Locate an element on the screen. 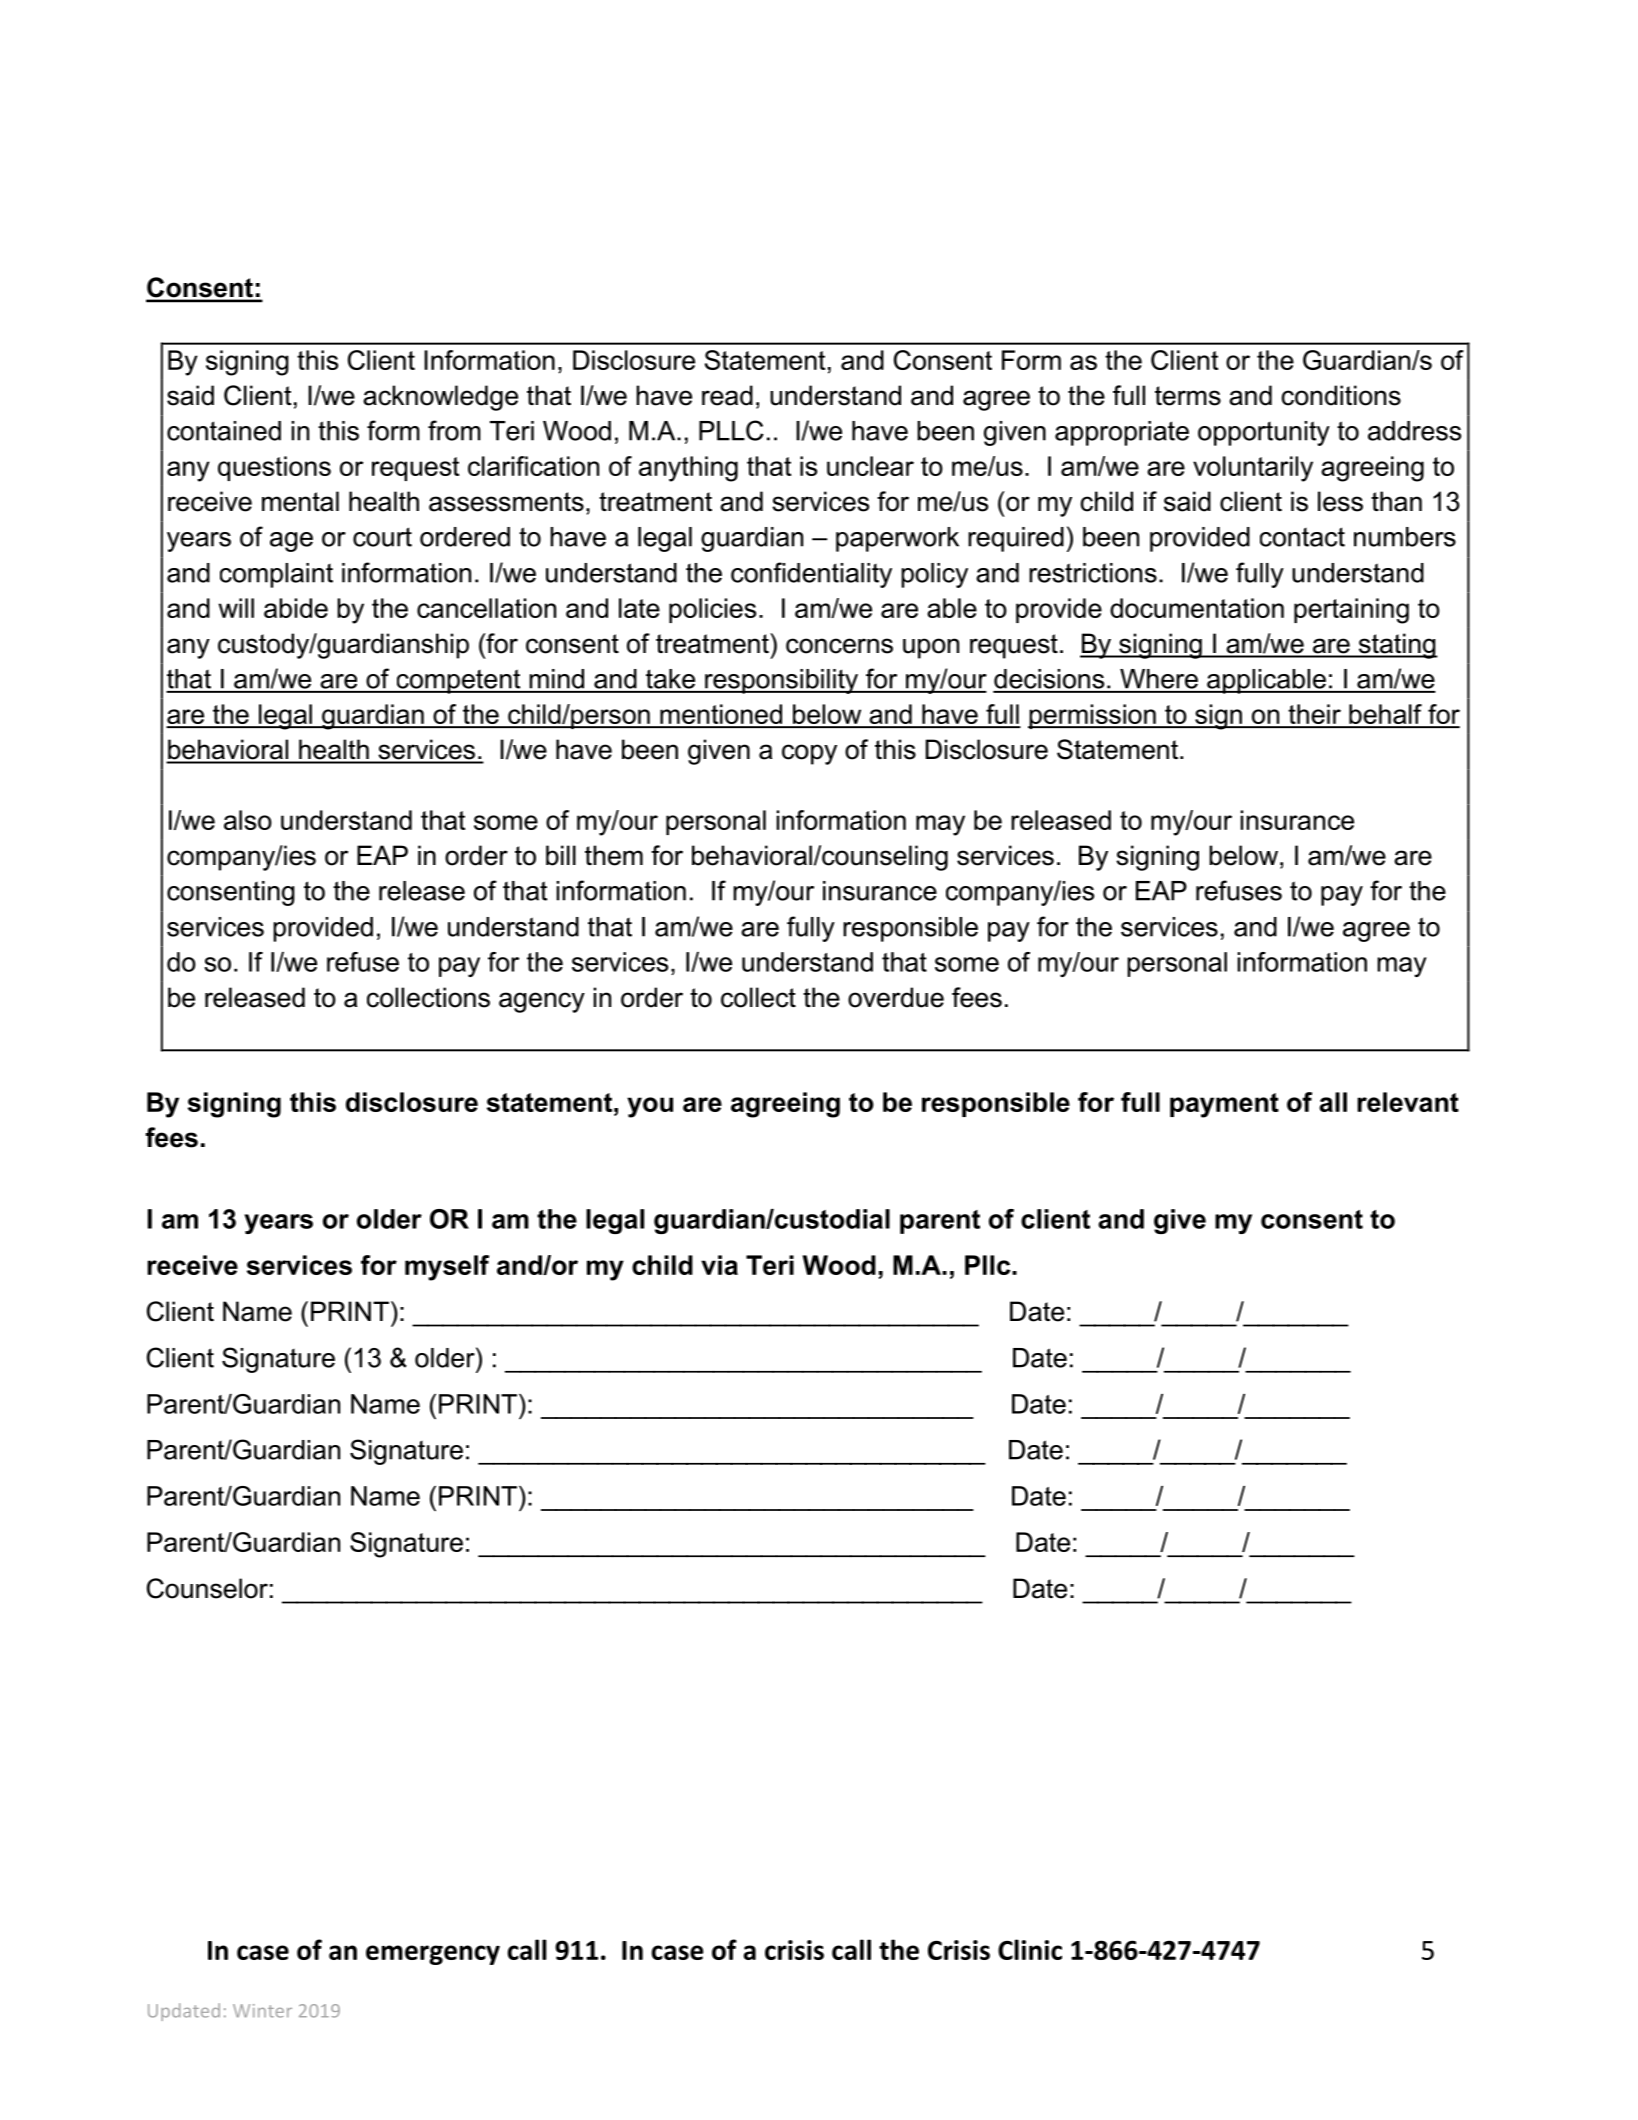 The image size is (1638, 2120). questions is located at coordinates (274, 468).
